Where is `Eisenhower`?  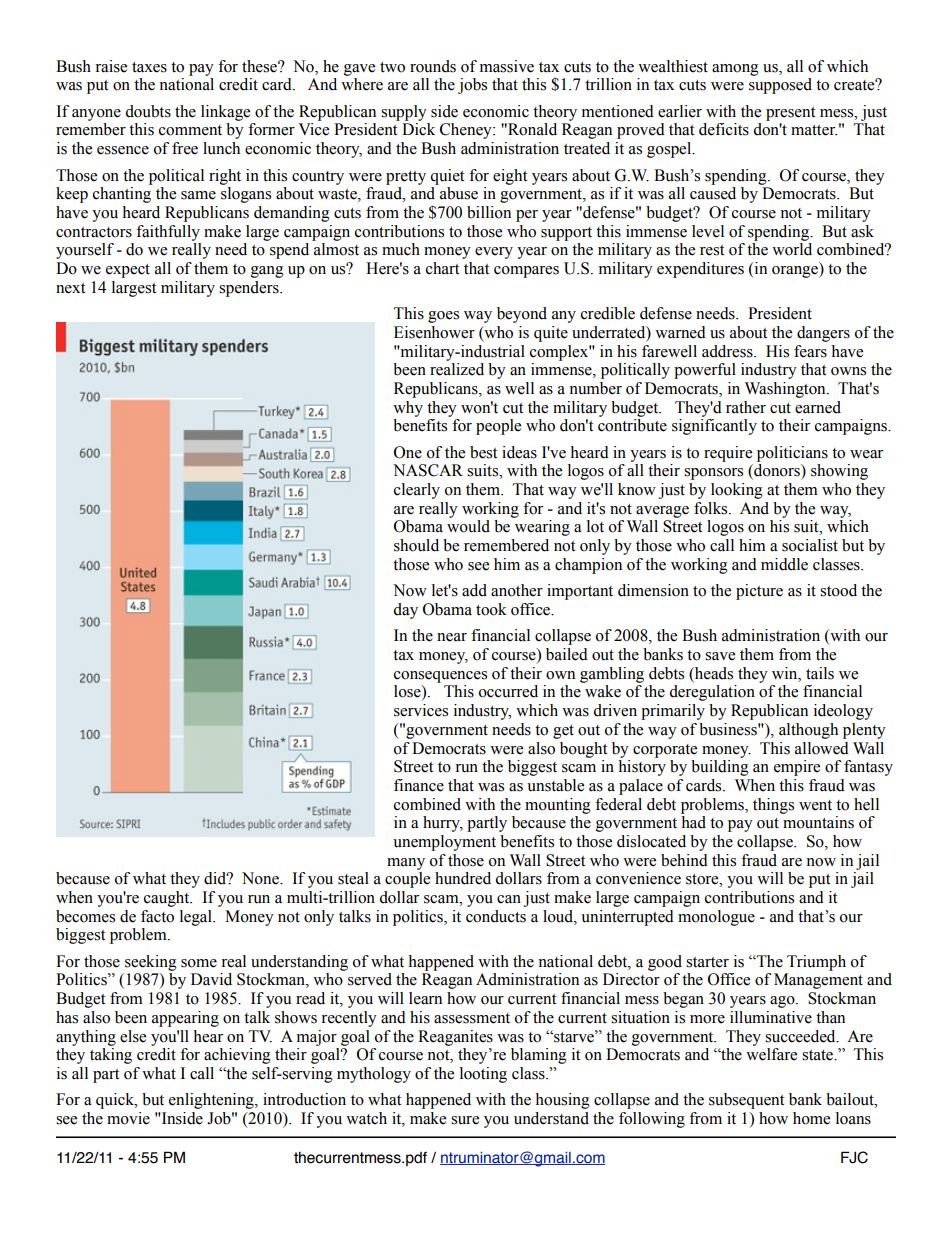
Eisenhower is located at coordinates (434, 332).
